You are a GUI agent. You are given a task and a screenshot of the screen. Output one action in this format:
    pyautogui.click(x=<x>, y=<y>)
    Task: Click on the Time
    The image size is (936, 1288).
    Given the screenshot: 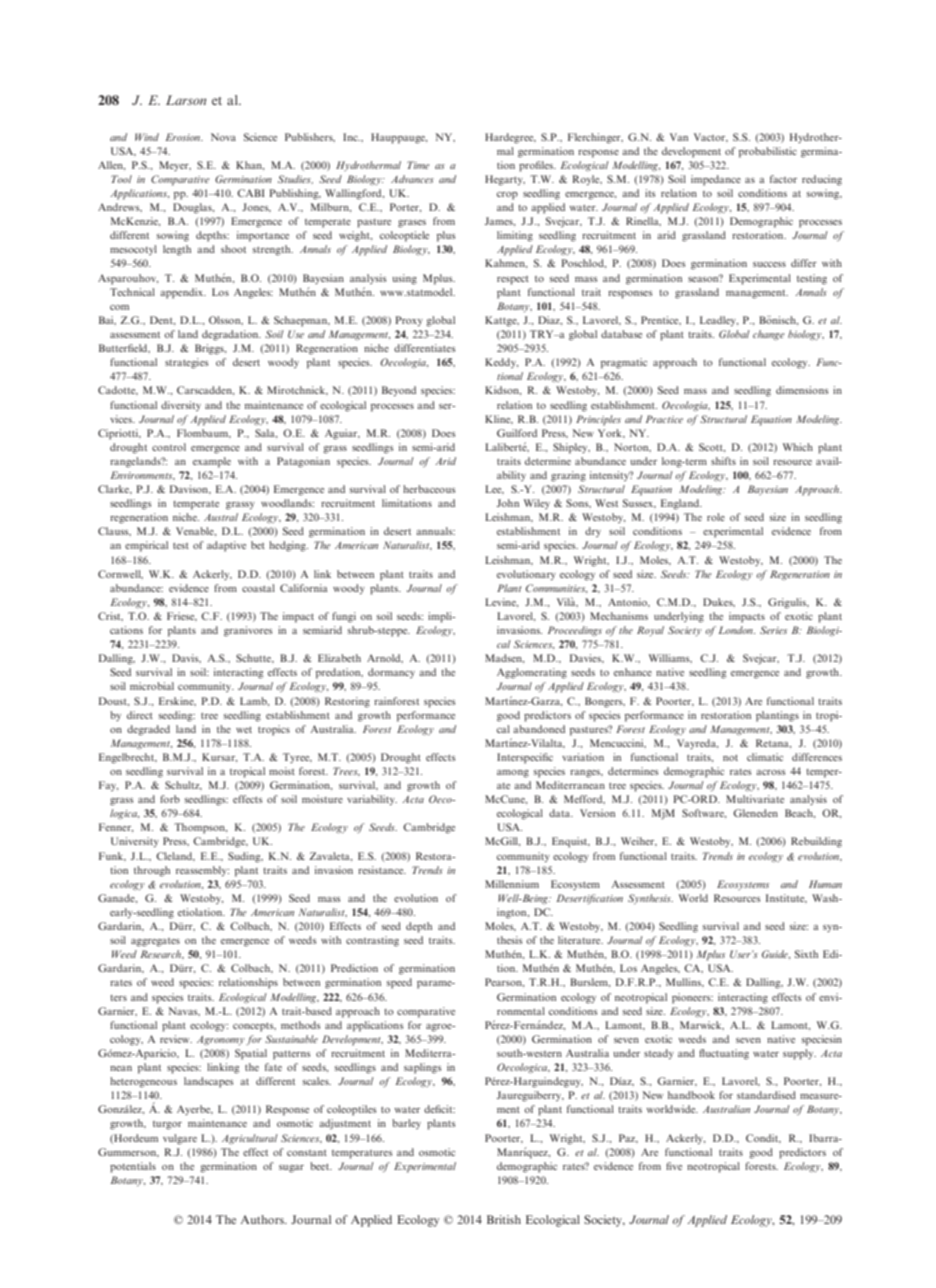 What is the action you would take?
    pyautogui.click(x=418, y=165)
